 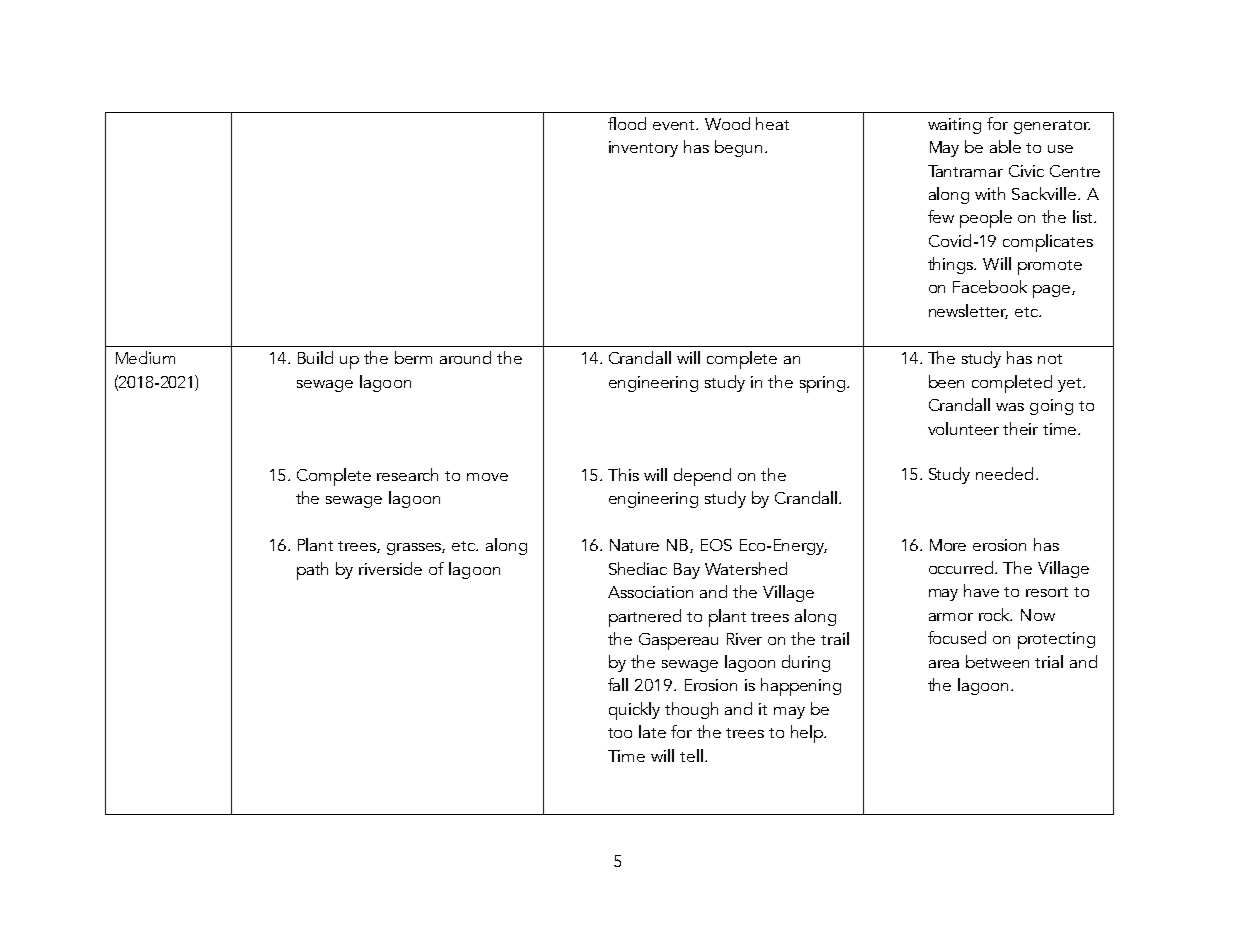 What do you see at coordinates (627, 123) in the screenshot?
I see `flood` at bounding box center [627, 123].
